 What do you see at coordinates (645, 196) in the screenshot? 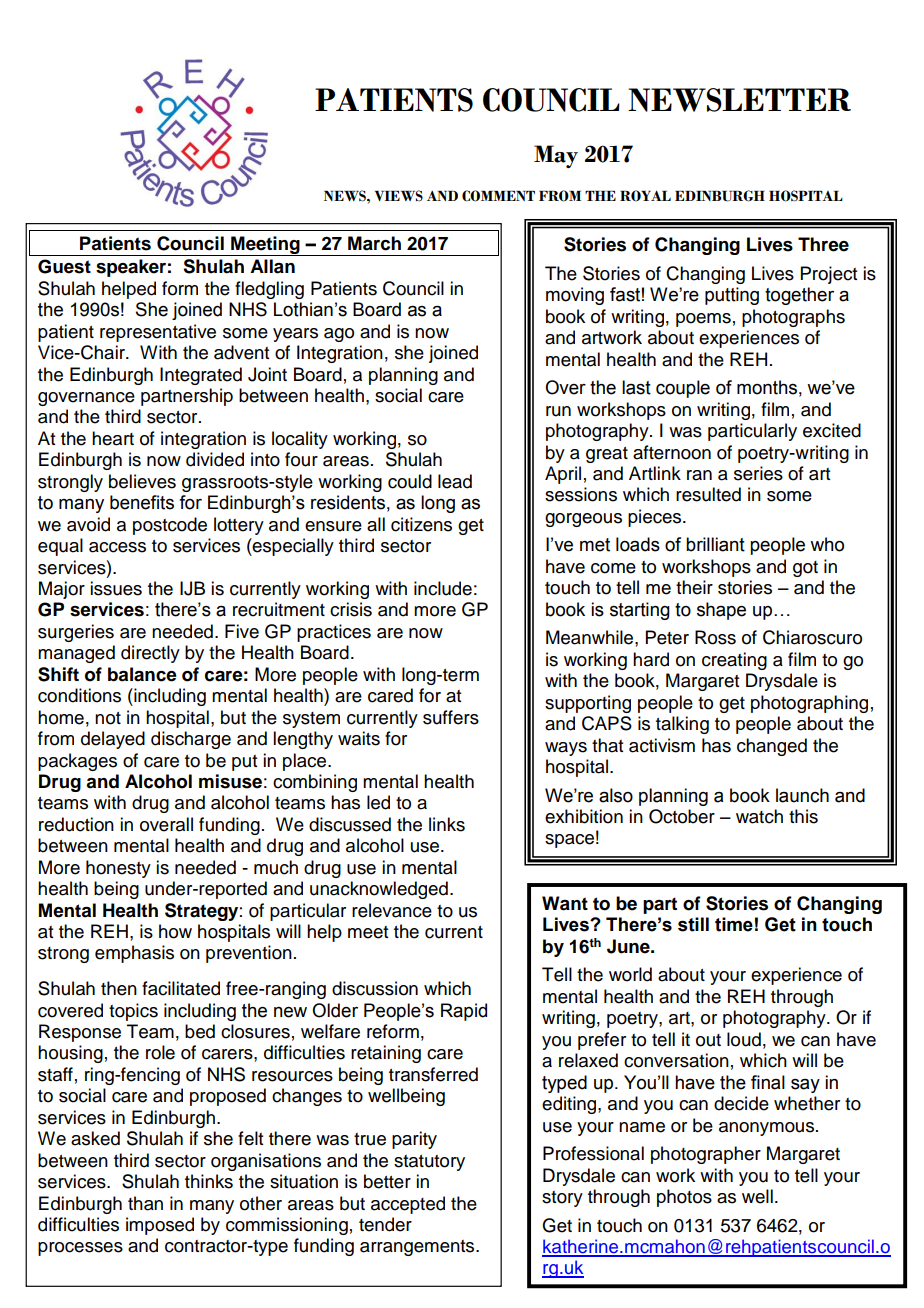
I see `ROYAL` at bounding box center [645, 196].
